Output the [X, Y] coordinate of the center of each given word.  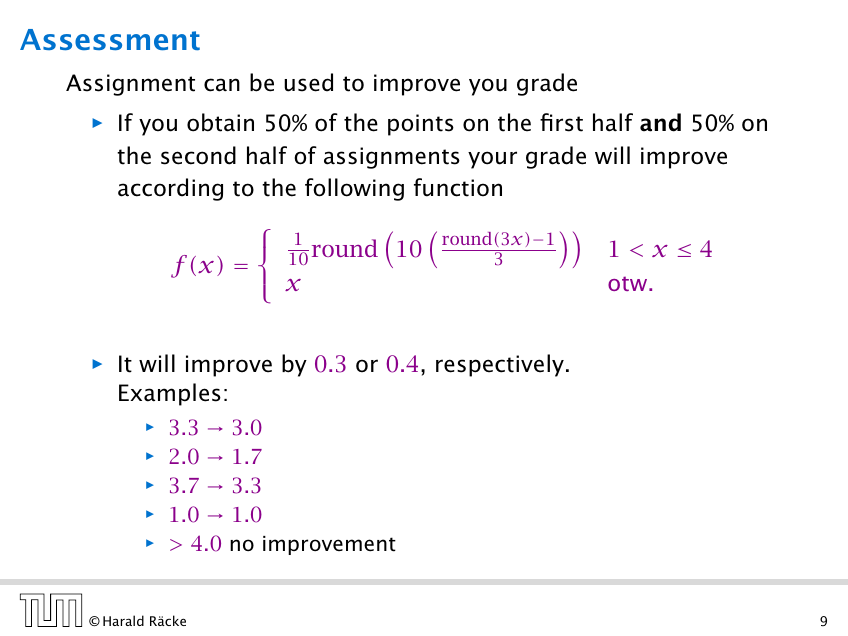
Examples [170, 394]
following [354, 189]
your [492, 160]
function [458, 187]
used [308, 82]
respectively [500, 365]
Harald [123, 620]
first [561, 122]
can [222, 85]
